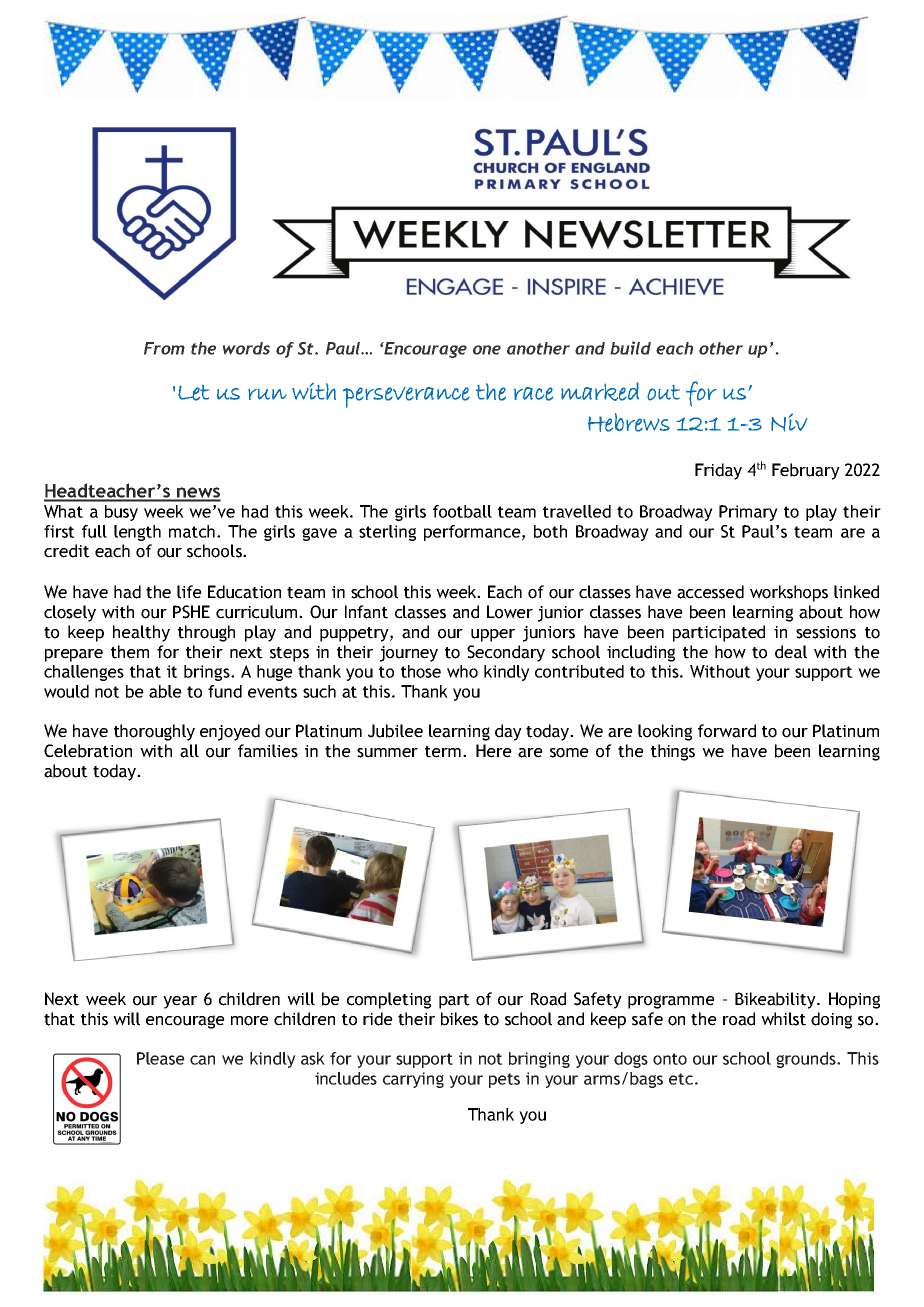  What do you see at coordinates (443, 752) in the image?
I see `term` at bounding box center [443, 752].
